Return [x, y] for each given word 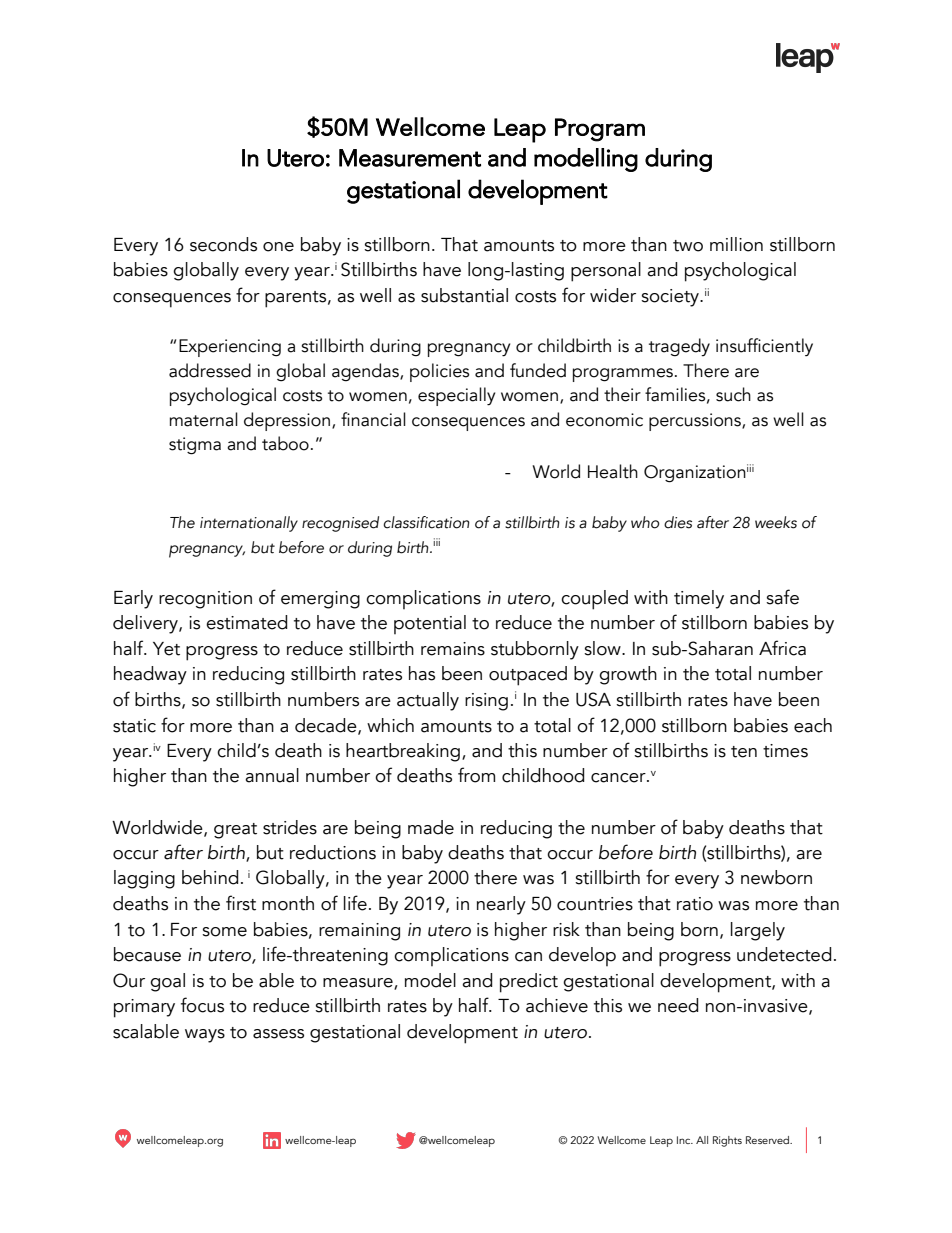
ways [205, 1036]
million [736, 244]
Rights [727, 1141]
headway [150, 675]
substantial [464, 295]
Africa [782, 648]
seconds [223, 244]
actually [428, 701]
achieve [557, 1005]
